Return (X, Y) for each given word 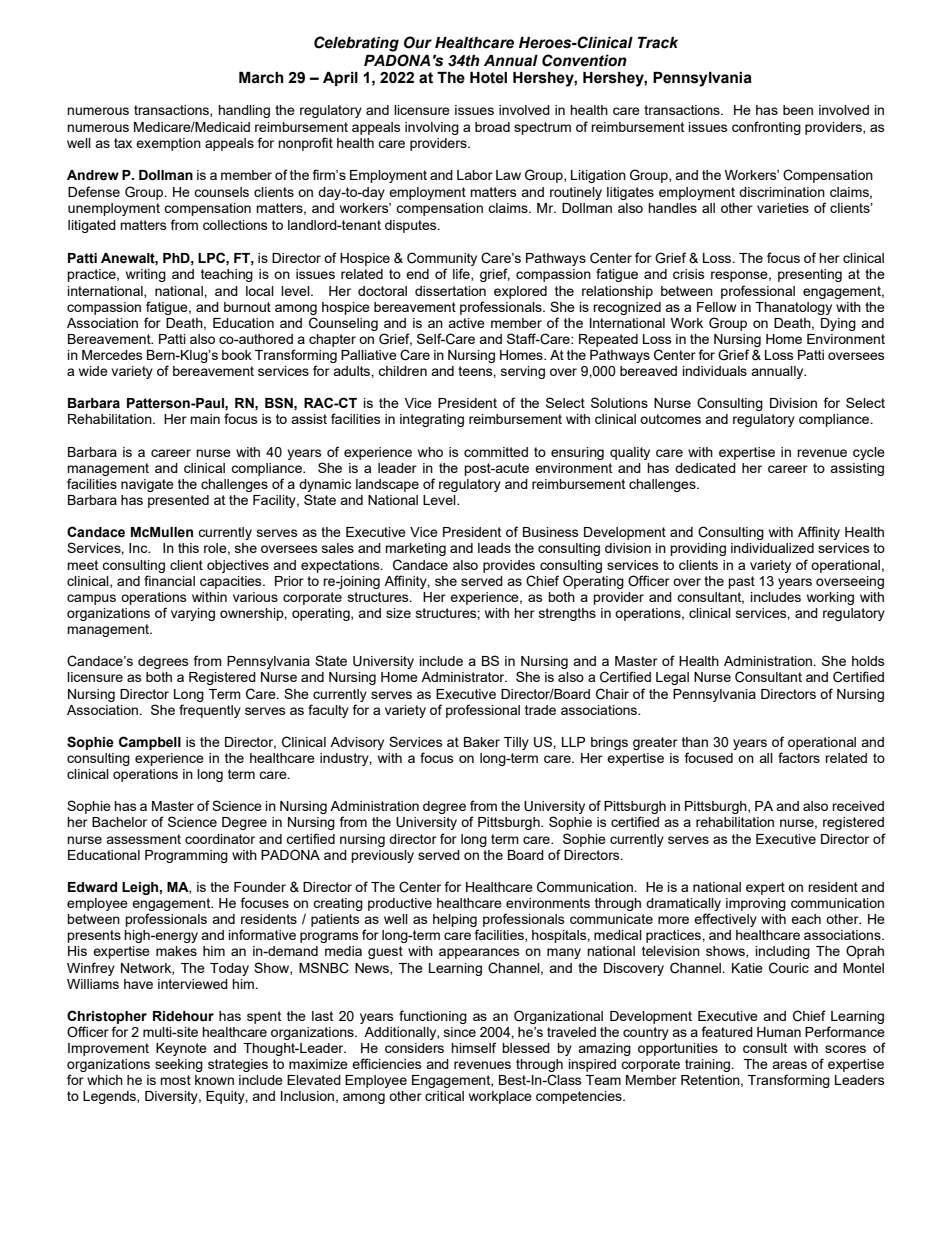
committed (496, 452)
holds (868, 661)
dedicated (705, 468)
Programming (186, 856)
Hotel (488, 78)
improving (756, 904)
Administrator (464, 677)
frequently (210, 711)
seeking (179, 1065)
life (462, 274)
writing (146, 275)
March (261, 78)
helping (456, 922)
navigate (147, 485)
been (798, 110)
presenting (810, 275)
